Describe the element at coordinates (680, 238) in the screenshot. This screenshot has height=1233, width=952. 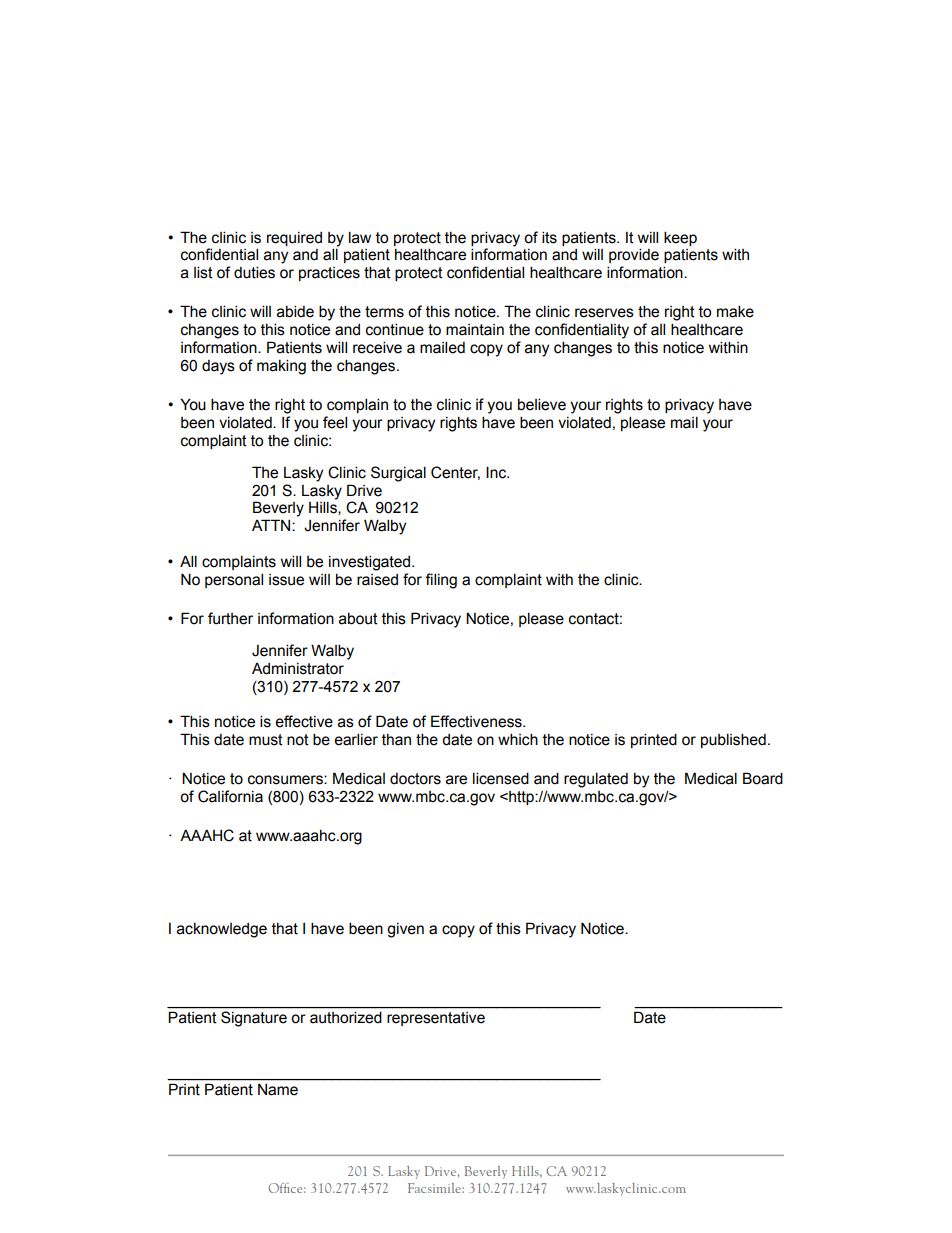
I see `keep` at that location.
